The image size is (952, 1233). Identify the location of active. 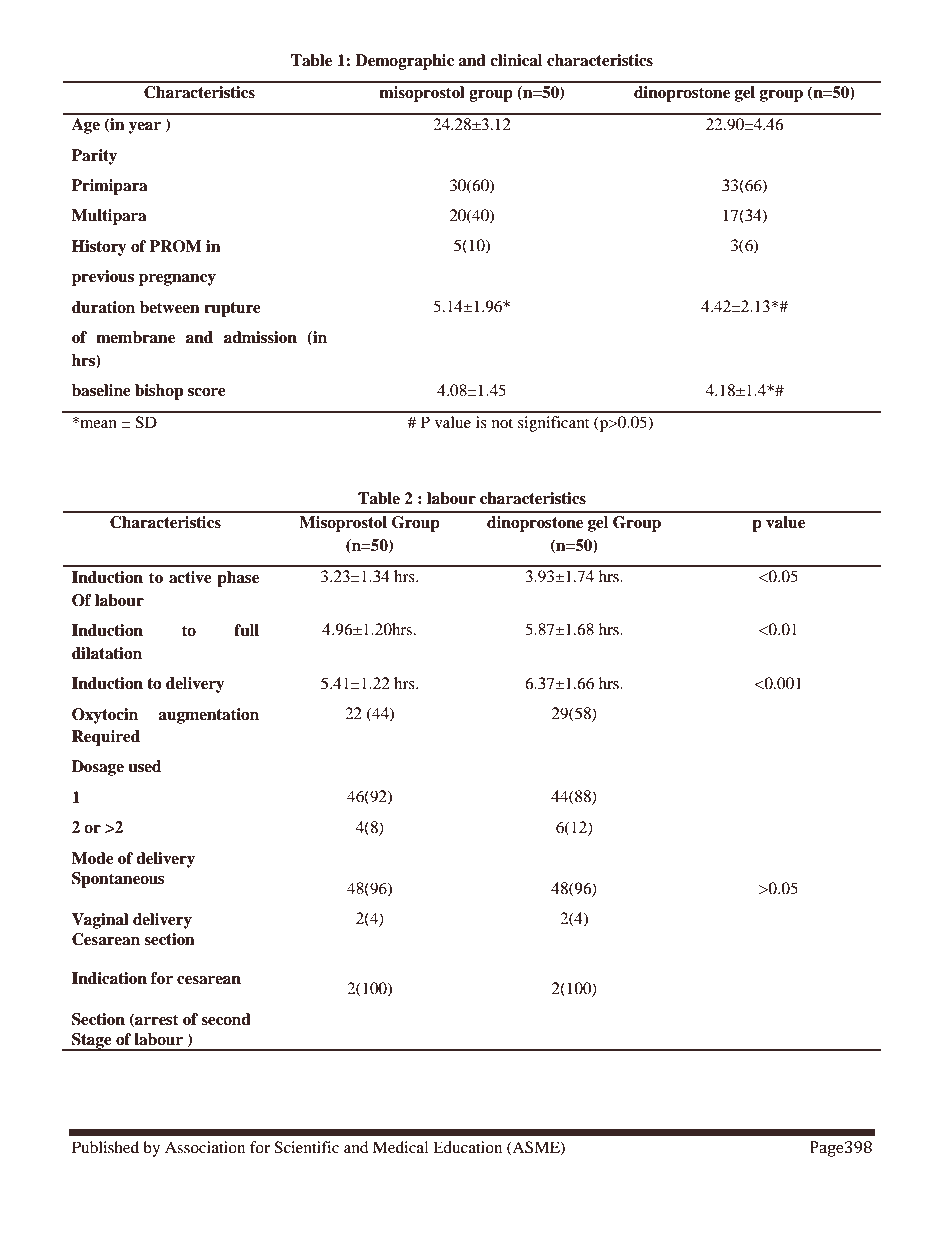
(190, 577).
